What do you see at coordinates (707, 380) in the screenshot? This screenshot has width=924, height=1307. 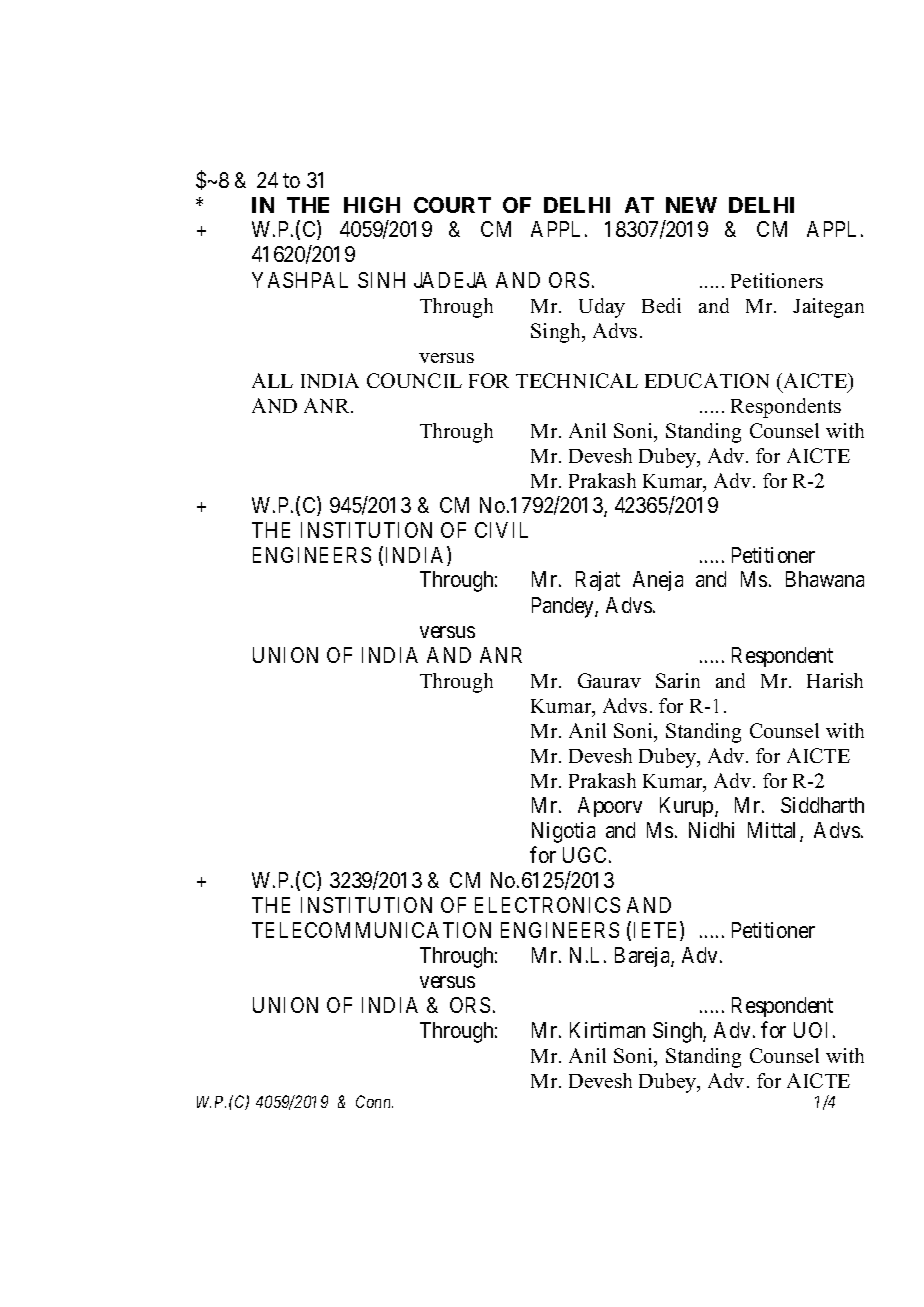 I see `EDUCATION` at bounding box center [707, 380].
